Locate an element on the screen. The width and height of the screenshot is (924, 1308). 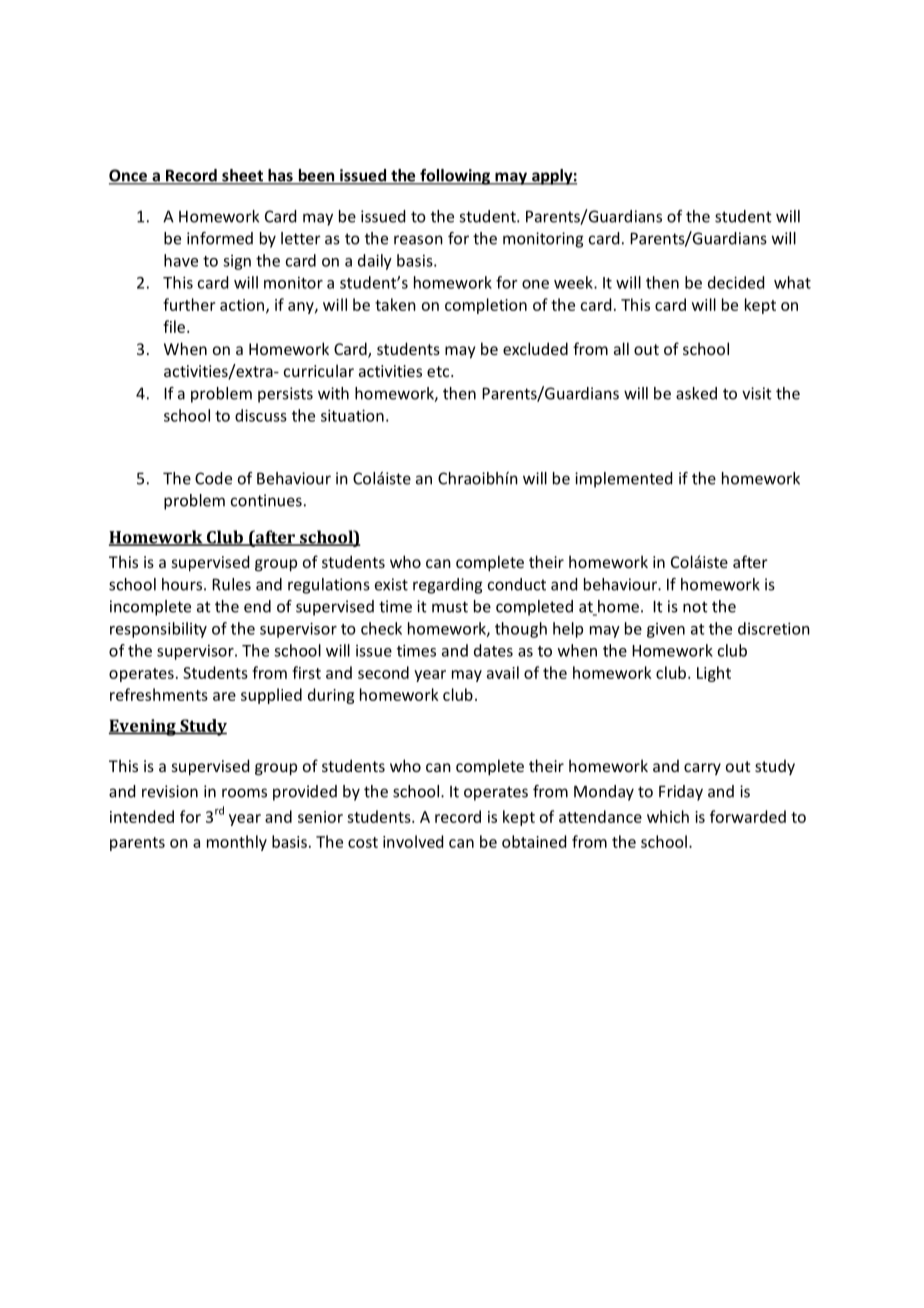
Light is located at coordinates (714, 674).
